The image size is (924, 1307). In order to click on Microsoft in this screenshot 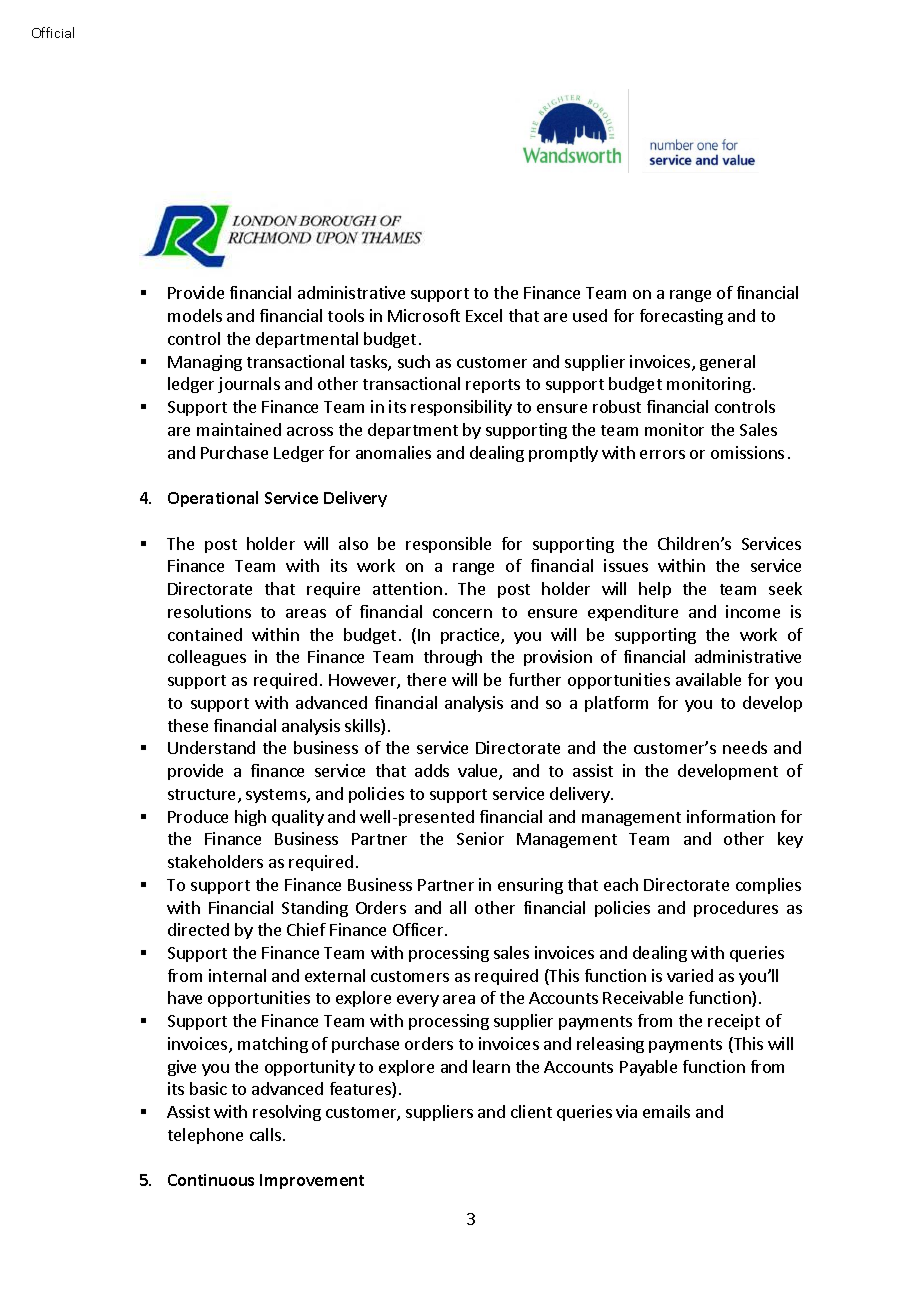, I will do `click(424, 315)`.
